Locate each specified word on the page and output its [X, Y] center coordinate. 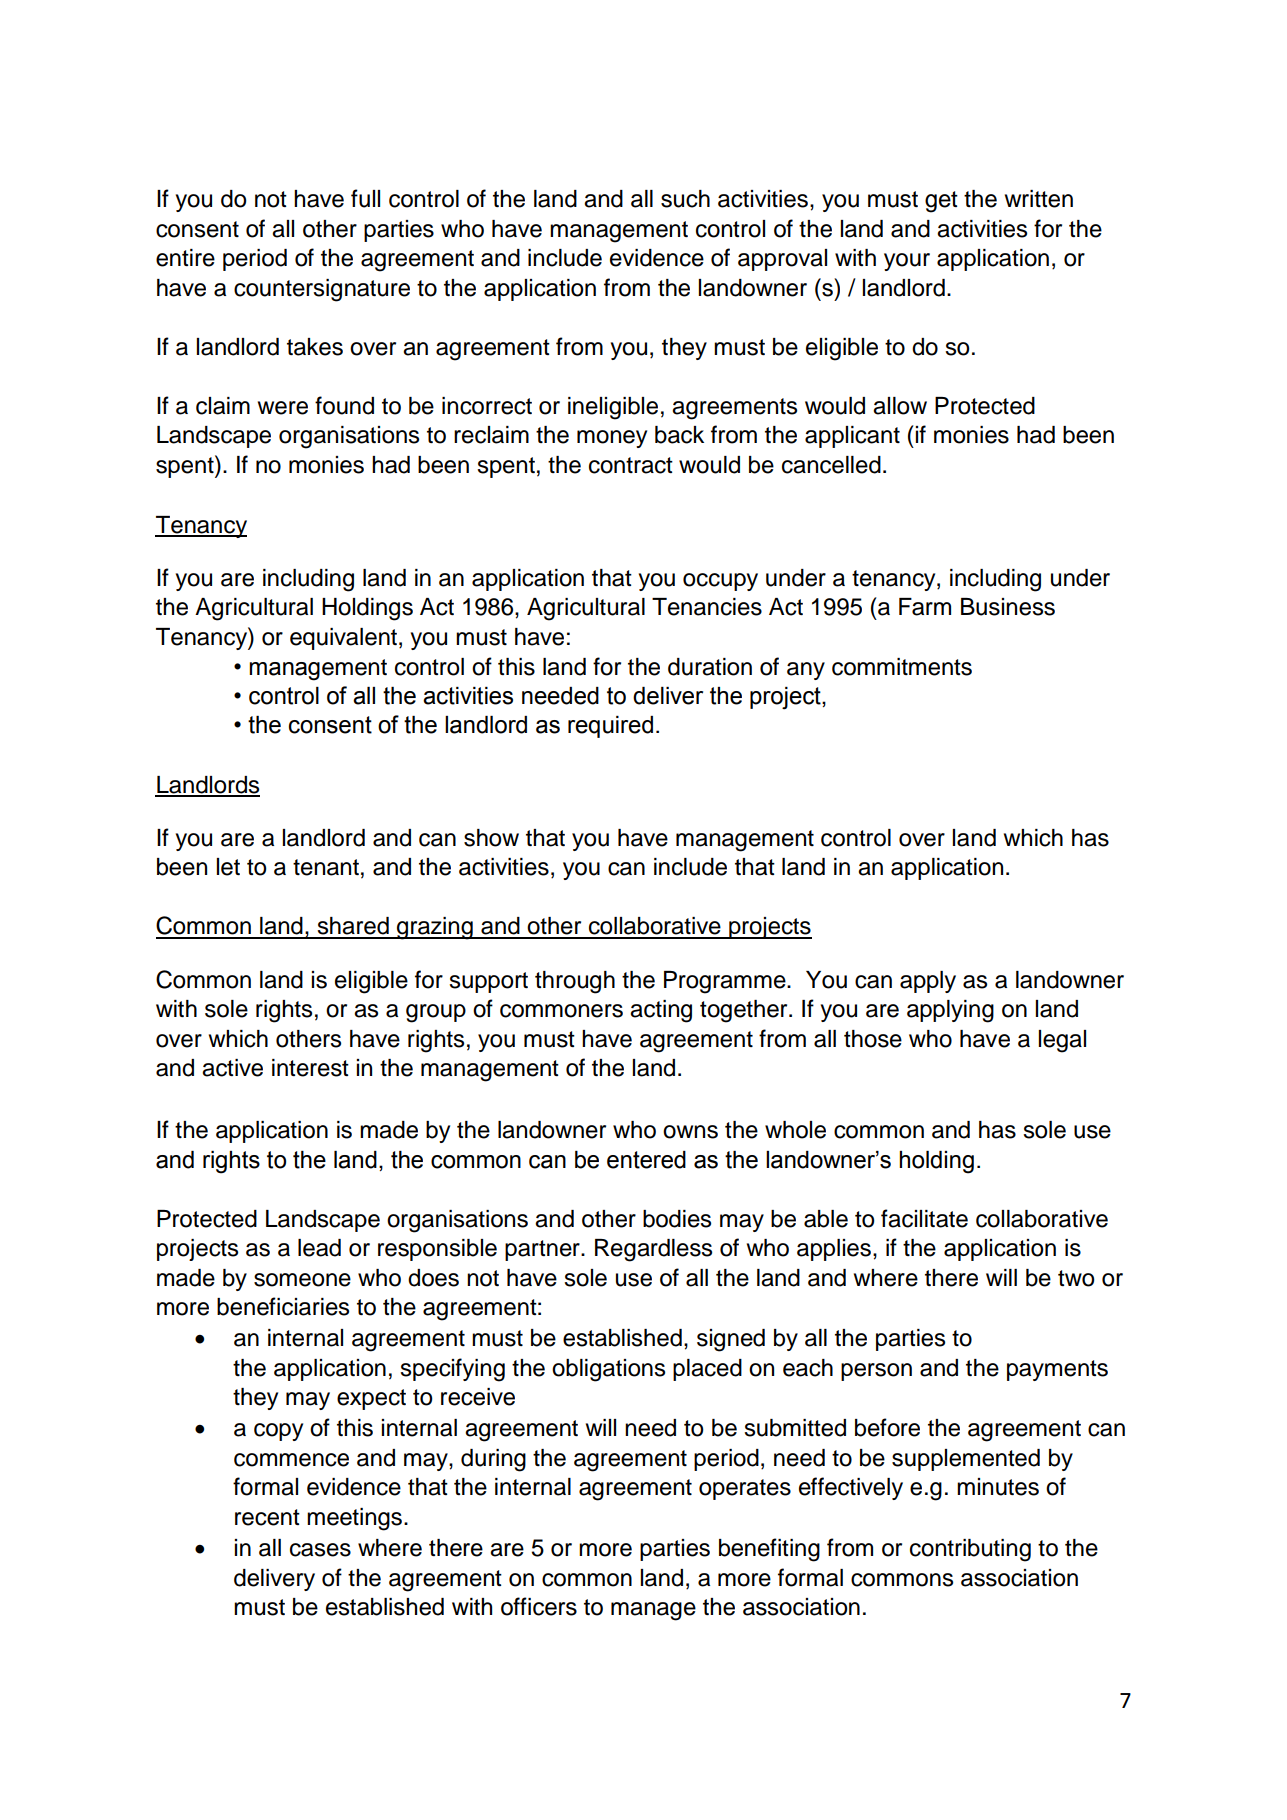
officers [539, 1606]
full [365, 198]
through [575, 982]
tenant [326, 867]
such [685, 199]
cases [320, 1550]
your [907, 262]
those [873, 1039]
